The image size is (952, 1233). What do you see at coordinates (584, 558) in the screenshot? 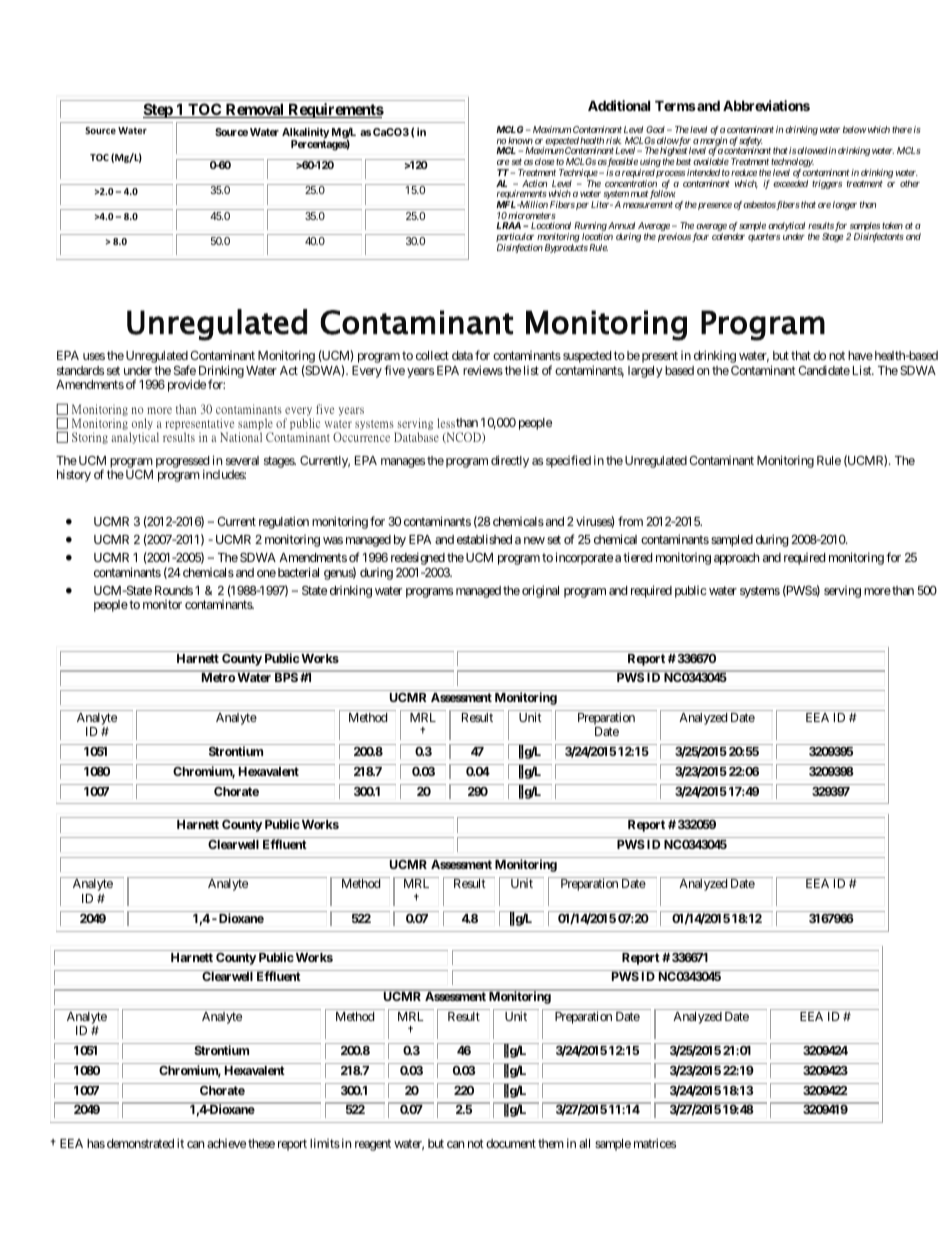
I see `incorporate` at bounding box center [584, 558].
